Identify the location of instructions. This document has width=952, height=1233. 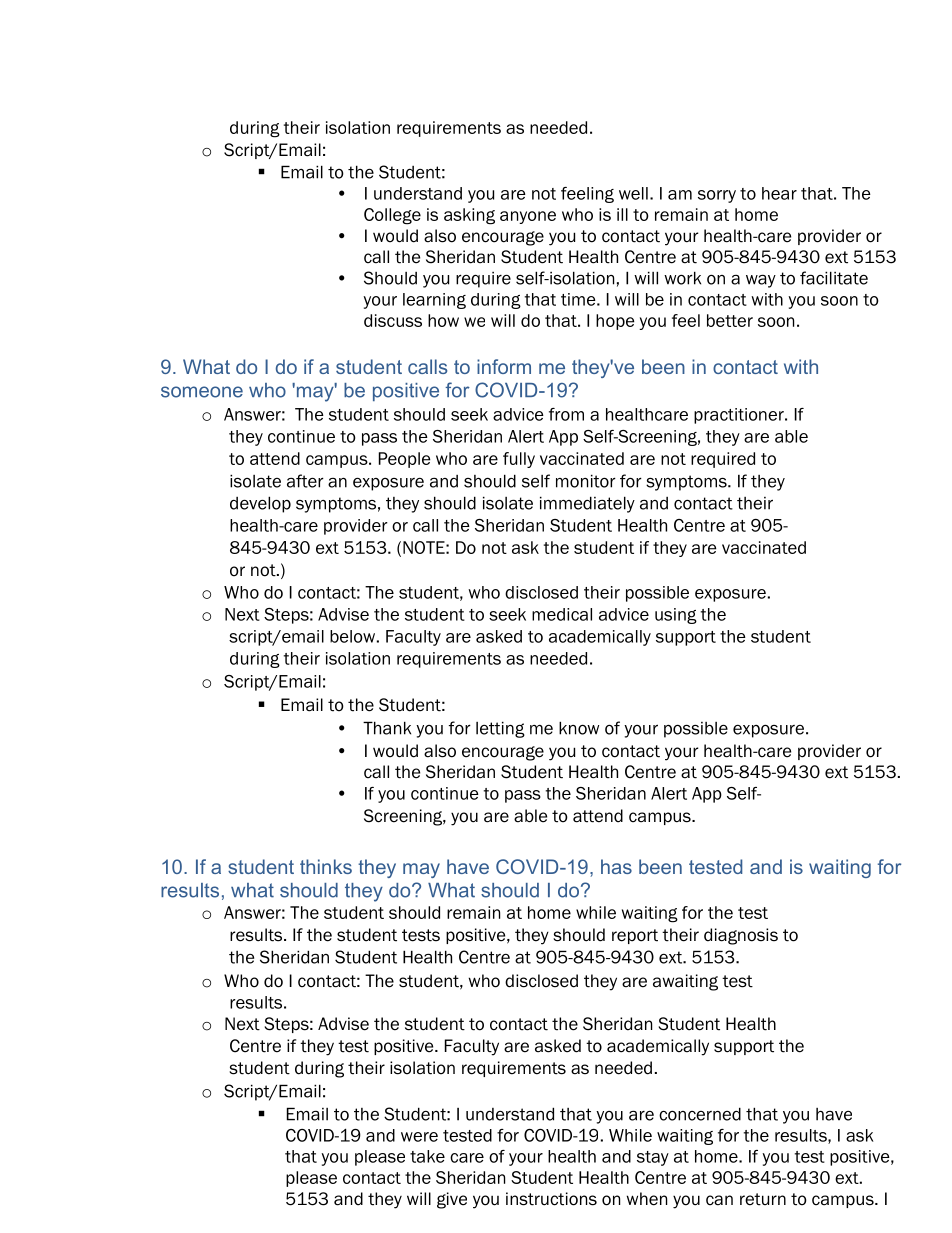
(551, 1199).
